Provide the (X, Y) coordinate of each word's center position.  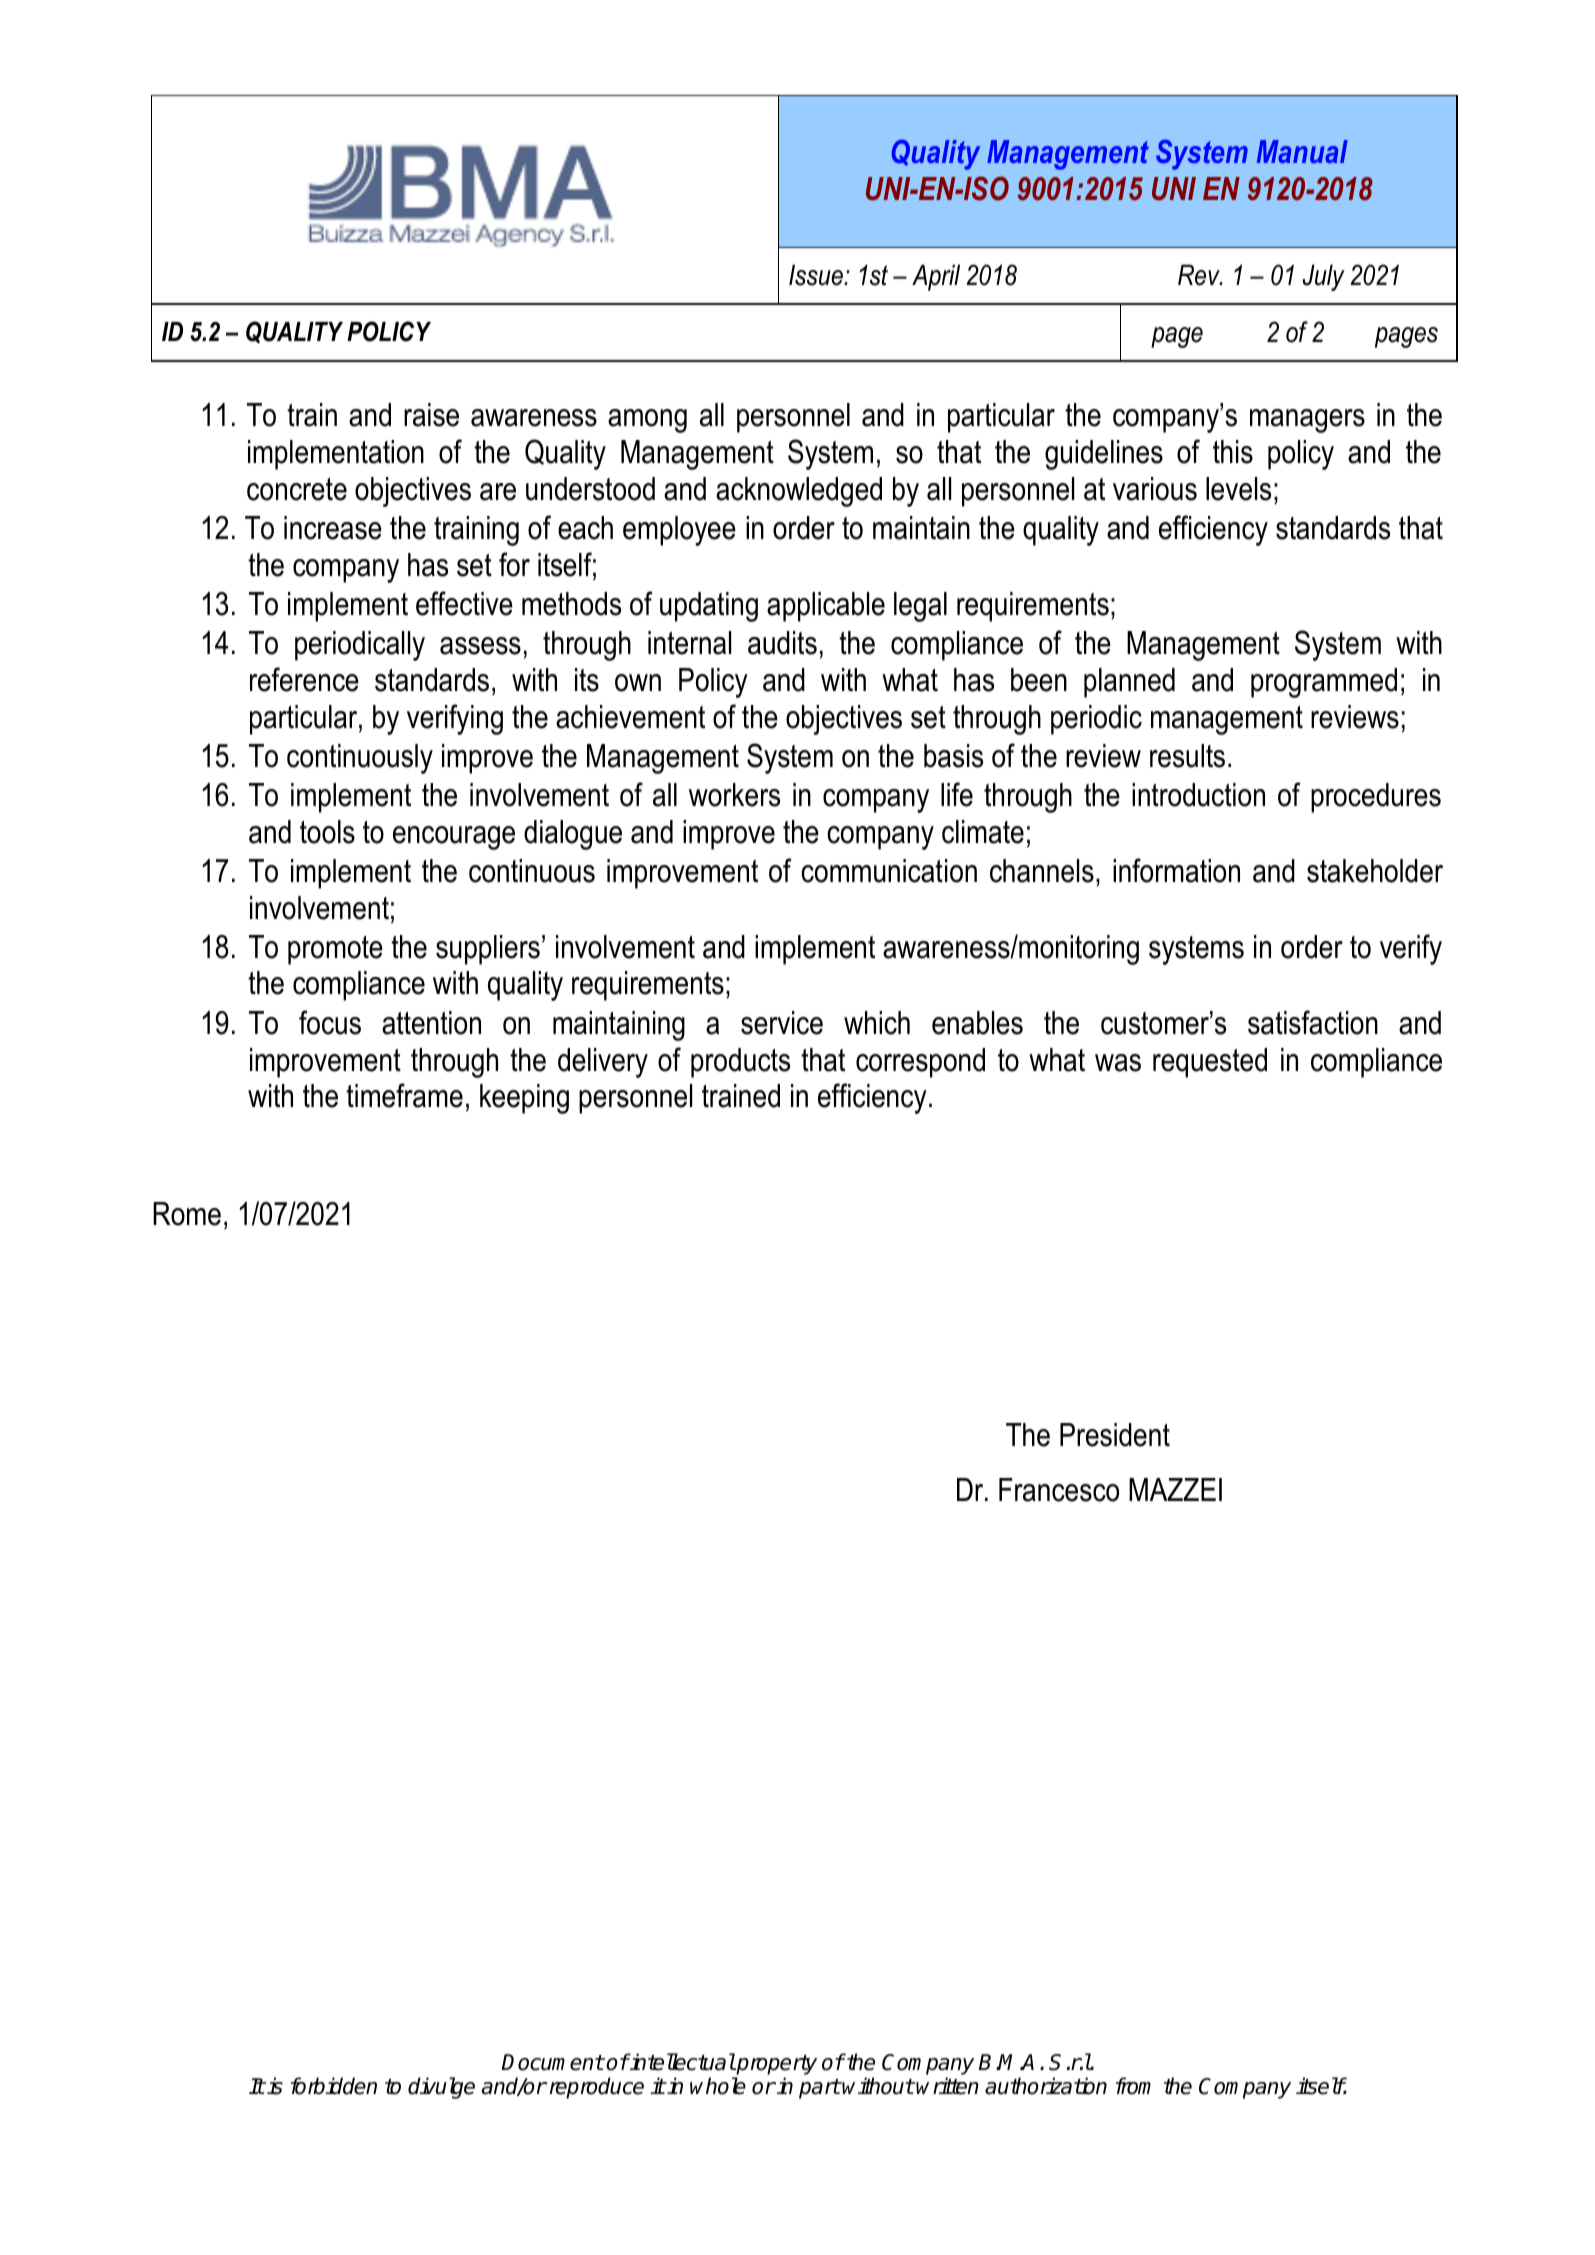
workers (734, 795)
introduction (1198, 795)
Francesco (1059, 1490)
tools (327, 832)
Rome (187, 1214)
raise (431, 415)
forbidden (334, 2086)
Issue (817, 275)
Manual (1302, 151)
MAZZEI (1175, 1489)
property (776, 2066)
